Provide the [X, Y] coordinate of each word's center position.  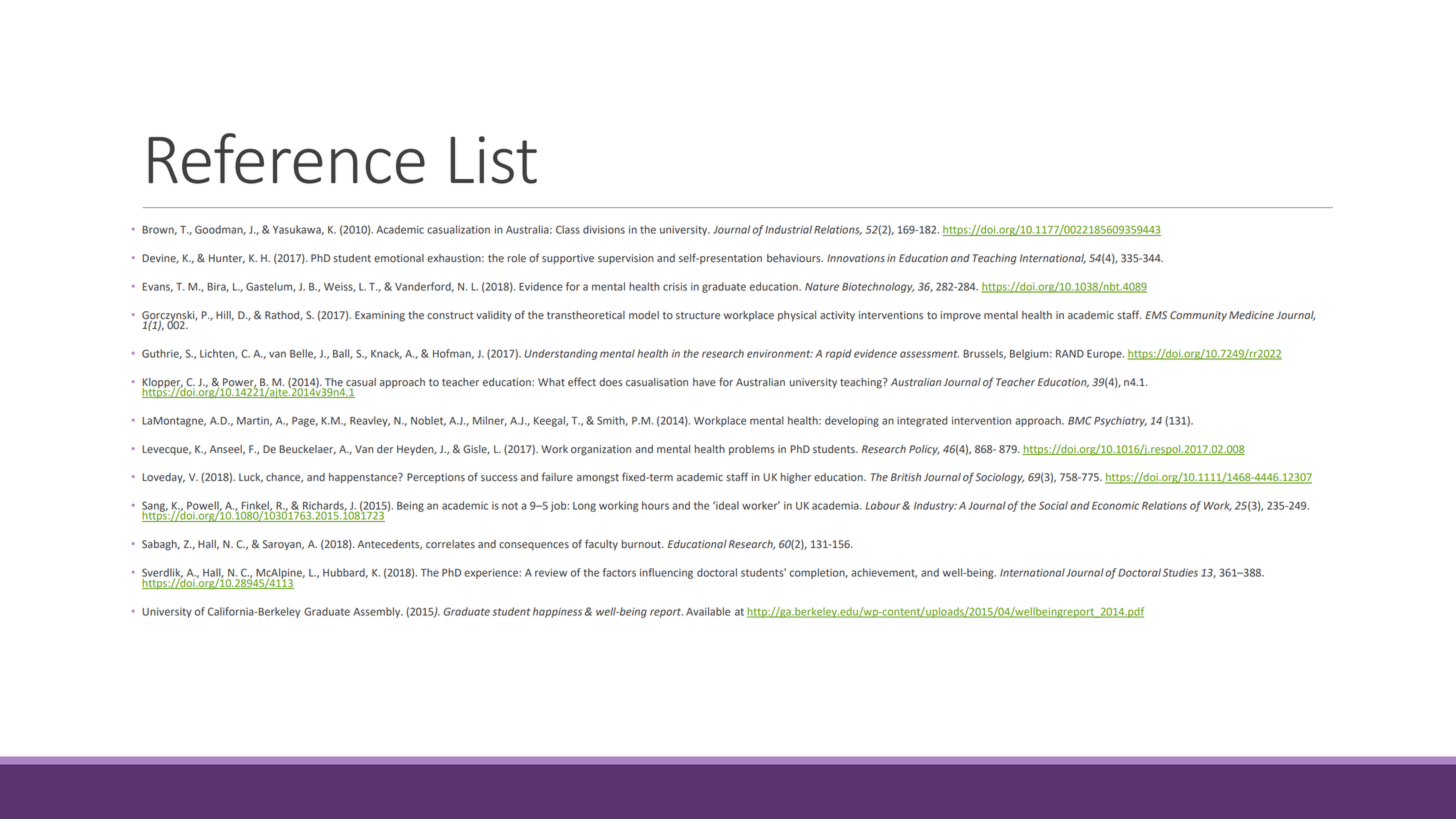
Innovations [856, 258]
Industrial [788, 229]
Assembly [378, 612]
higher [796, 478]
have [704, 382]
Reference [286, 158]
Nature [822, 287]
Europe [1105, 355]
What [551, 382]
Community [1198, 316]
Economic [1115, 506]
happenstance [364, 478]
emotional [399, 258]
